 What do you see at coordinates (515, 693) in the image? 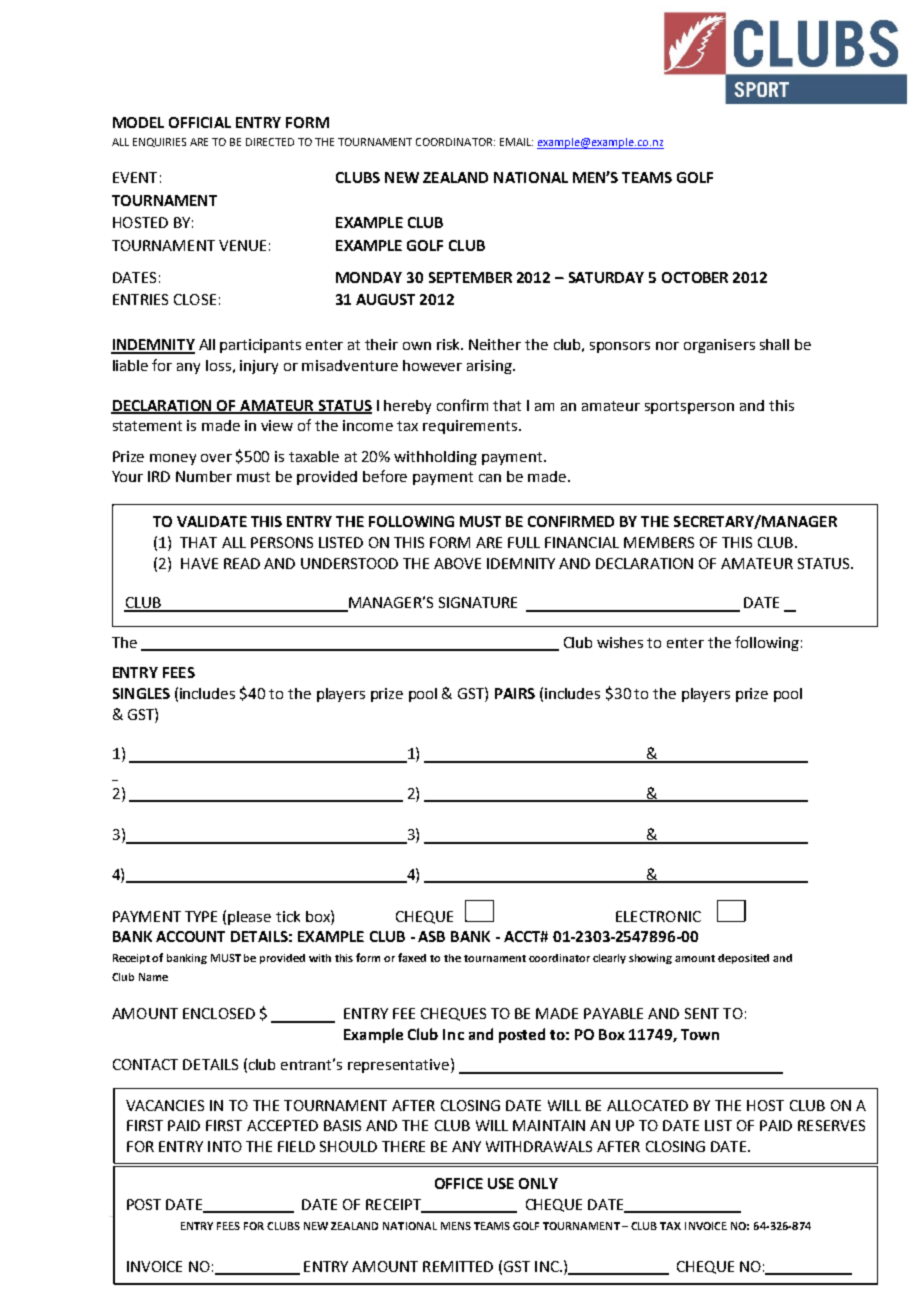
I see `PAIRS` at bounding box center [515, 693].
